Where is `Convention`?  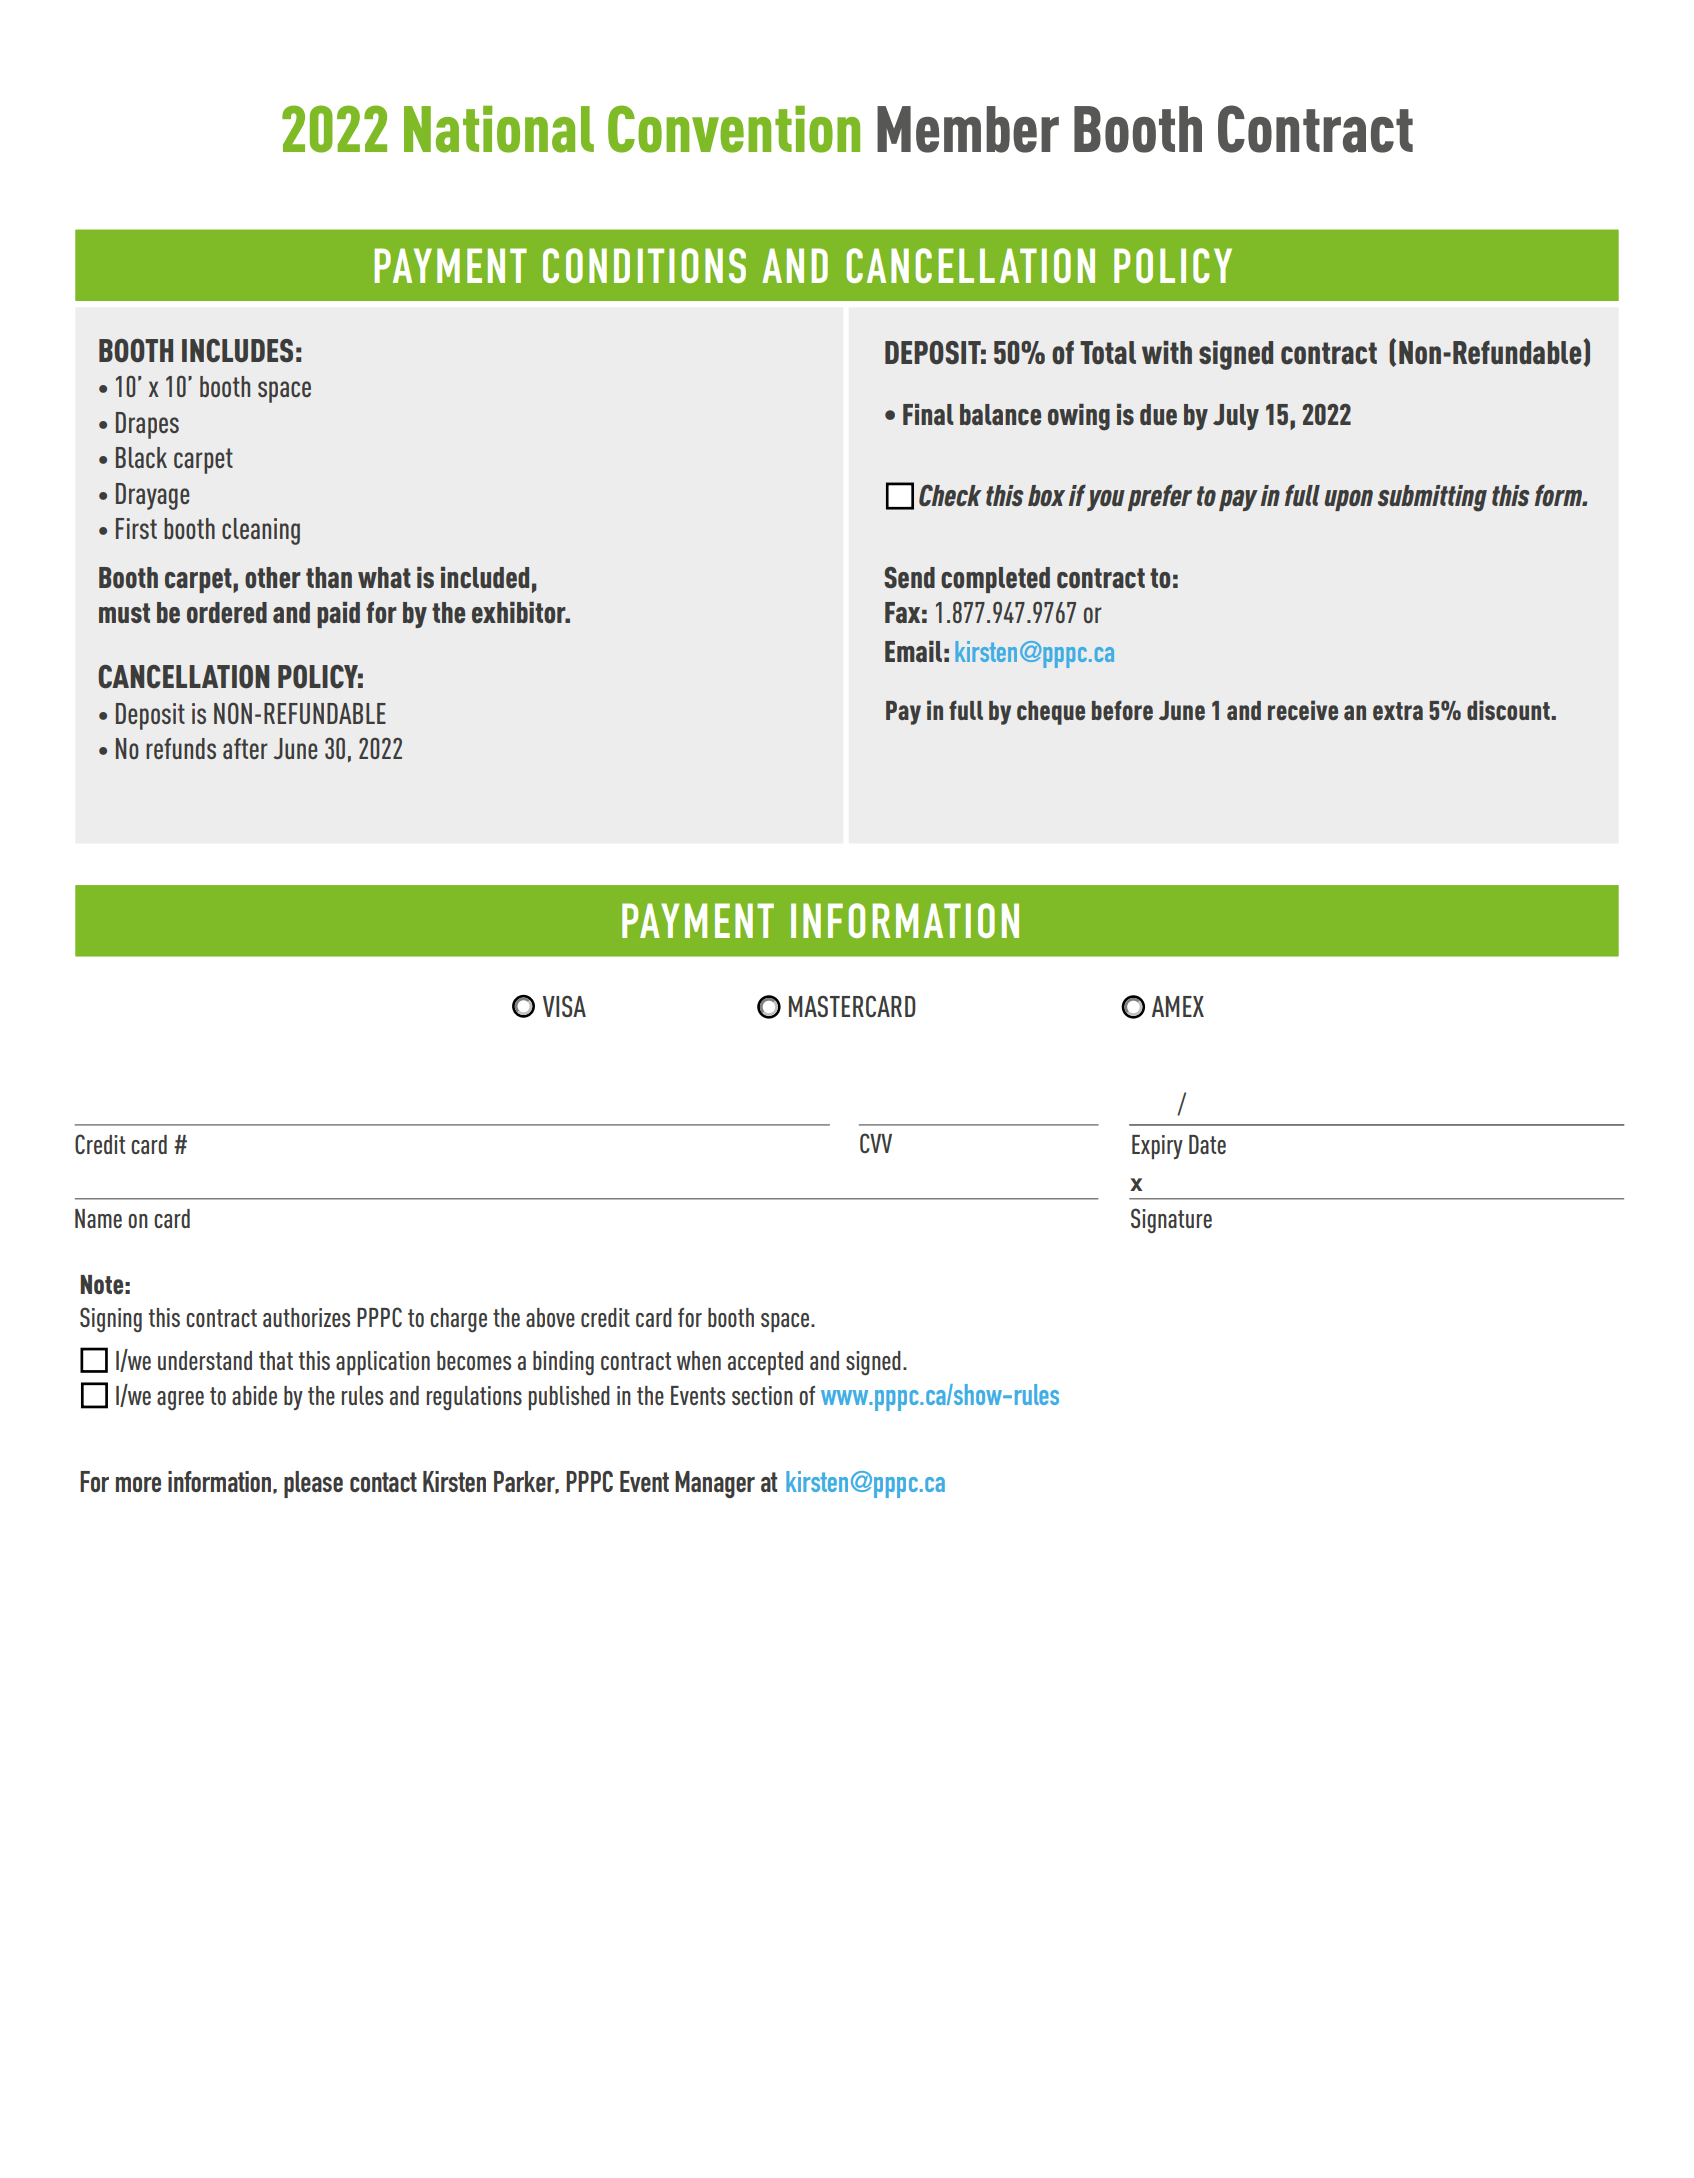 Convention is located at coordinates (734, 129).
